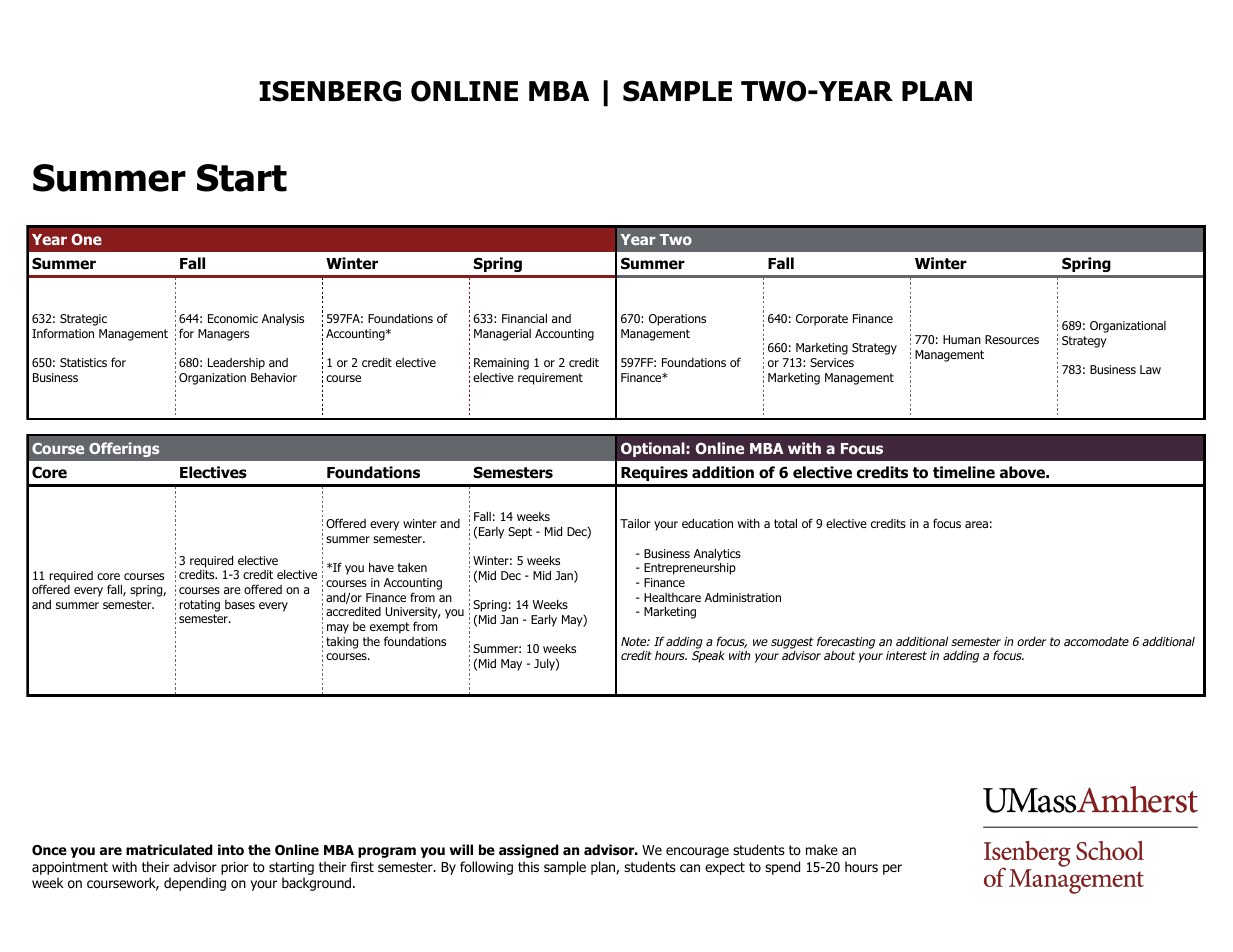 The image size is (1233, 952). I want to click on area, so click(976, 524).
